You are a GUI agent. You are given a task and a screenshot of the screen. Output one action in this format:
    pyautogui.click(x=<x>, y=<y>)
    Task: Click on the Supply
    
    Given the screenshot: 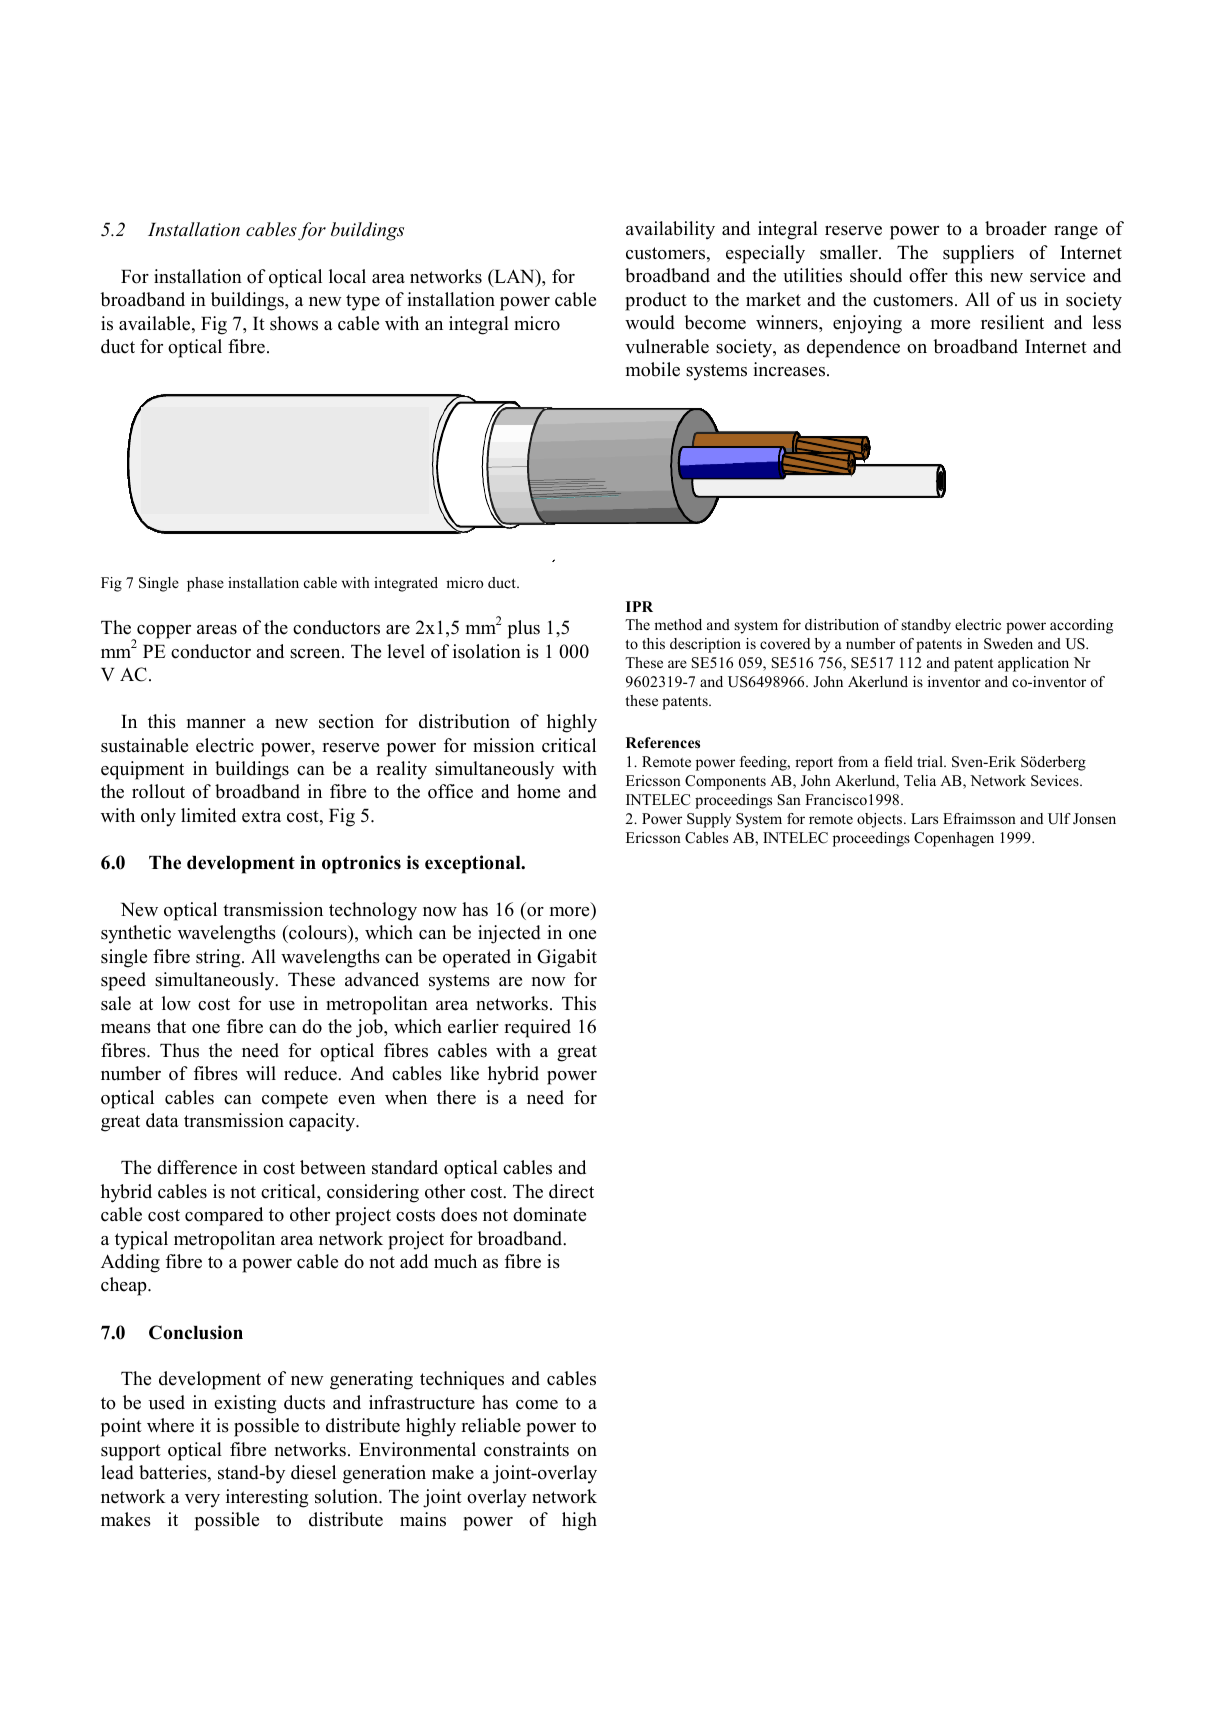 What is the action you would take?
    pyautogui.click(x=709, y=820)
